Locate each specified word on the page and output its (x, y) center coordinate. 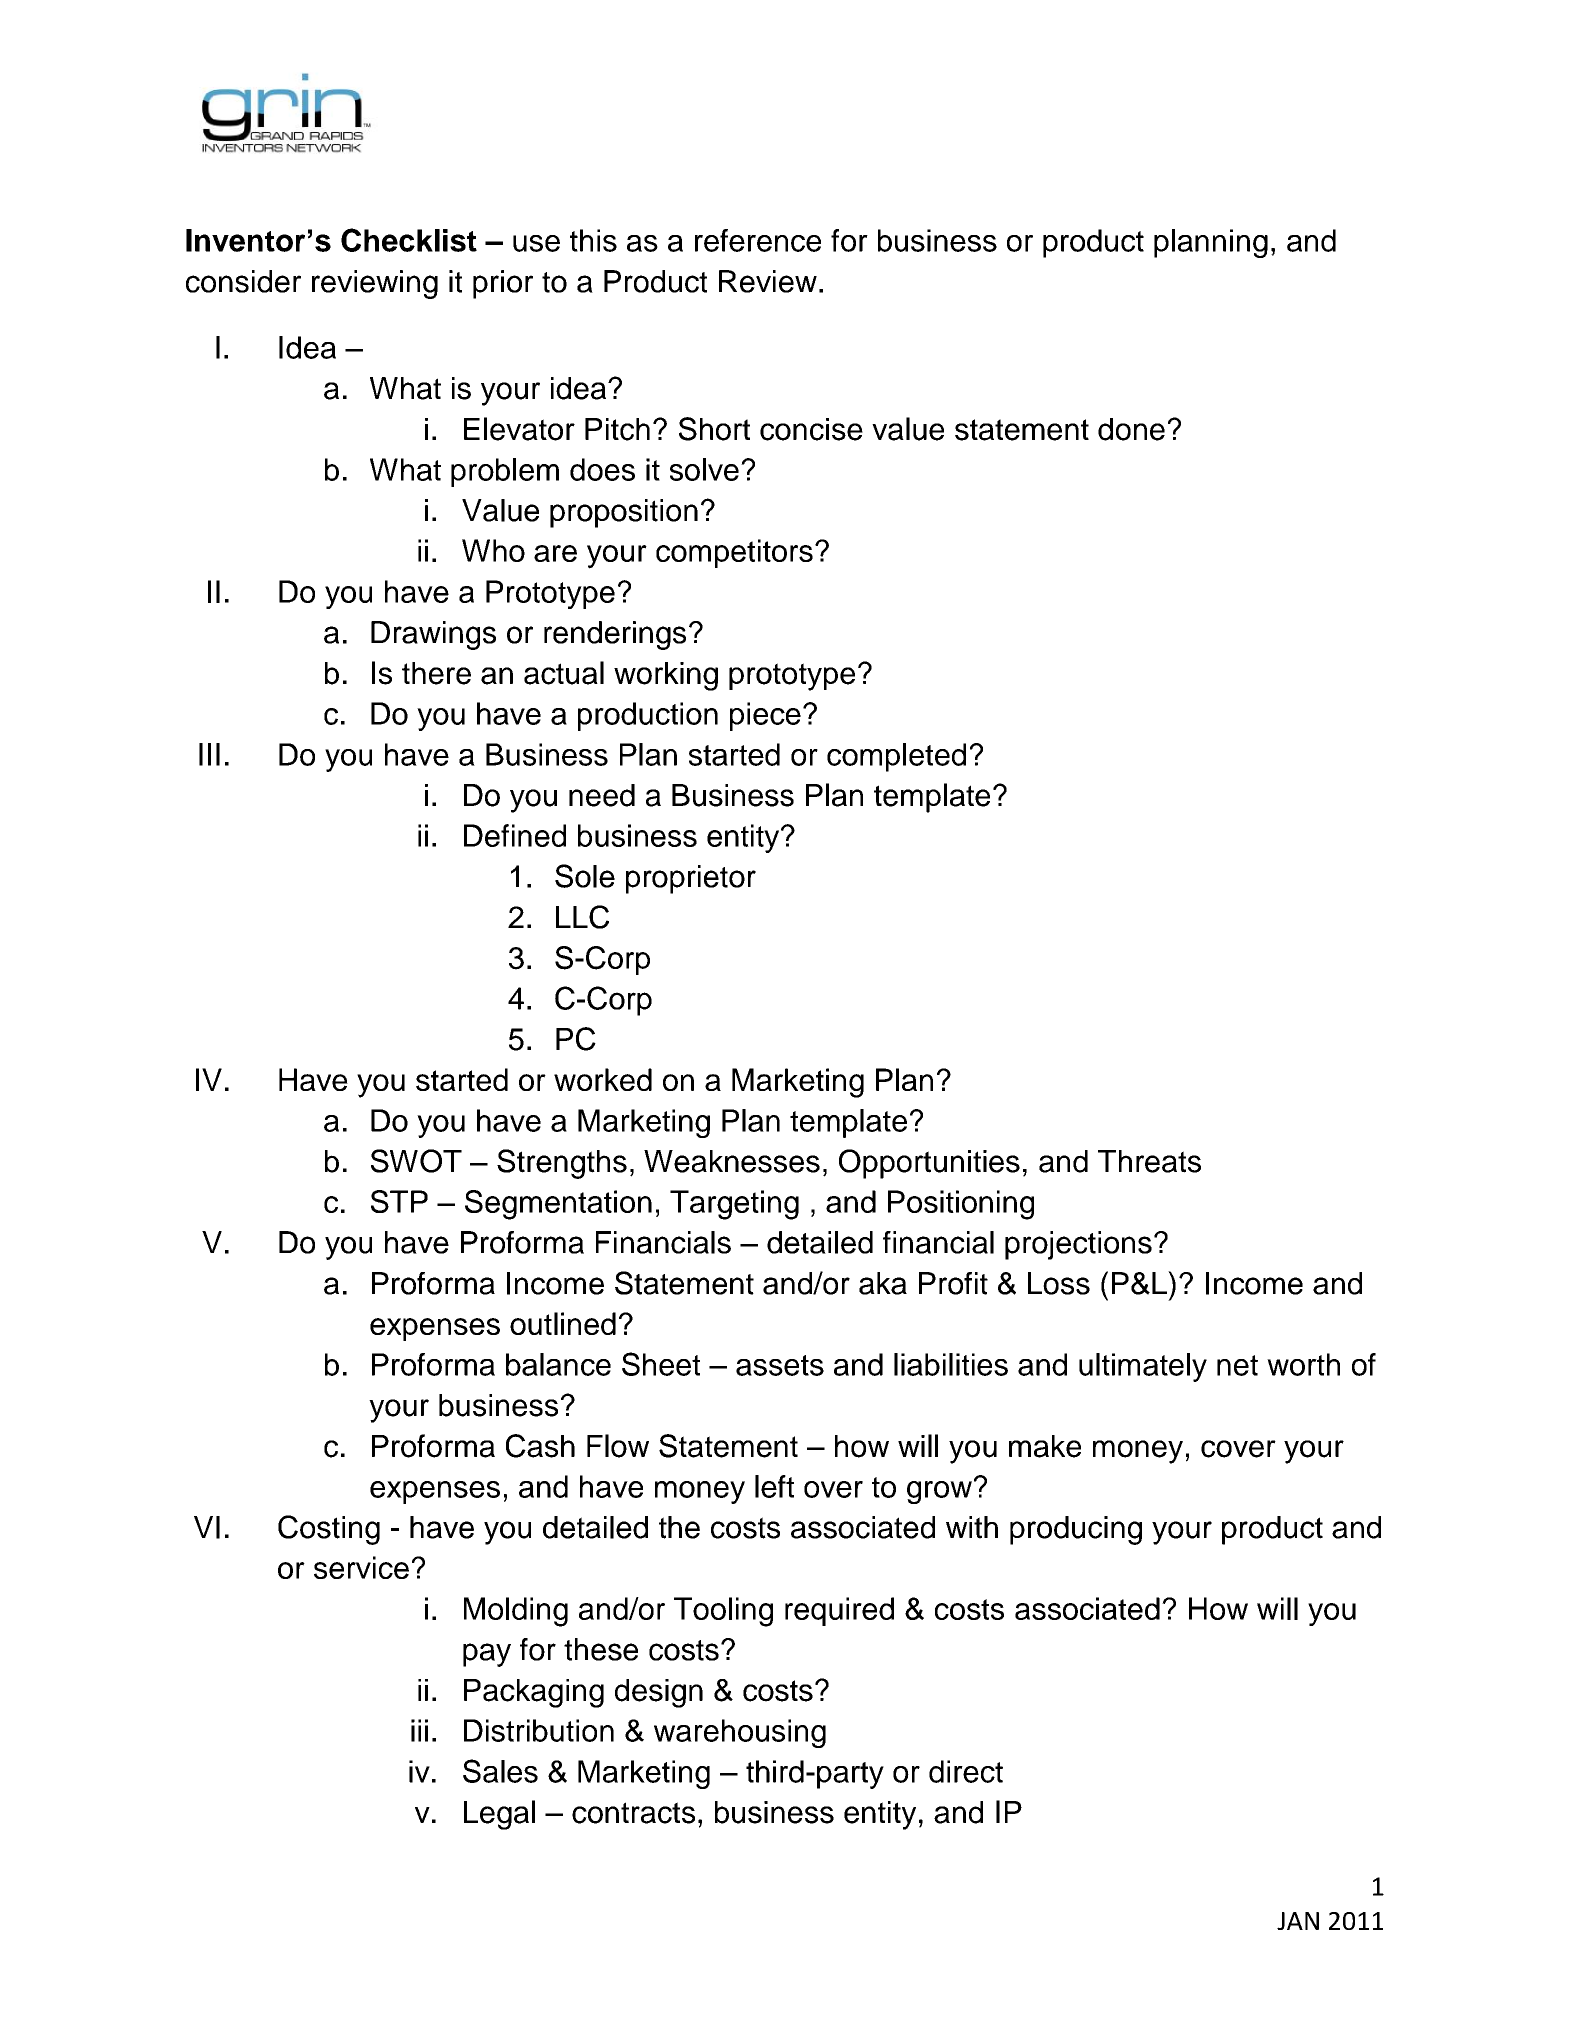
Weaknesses (732, 1161)
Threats (1149, 1161)
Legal (499, 1815)
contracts (633, 1813)
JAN (1298, 1921)
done (1131, 429)
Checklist (409, 240)
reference (758, 240)
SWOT (416, 1161)
